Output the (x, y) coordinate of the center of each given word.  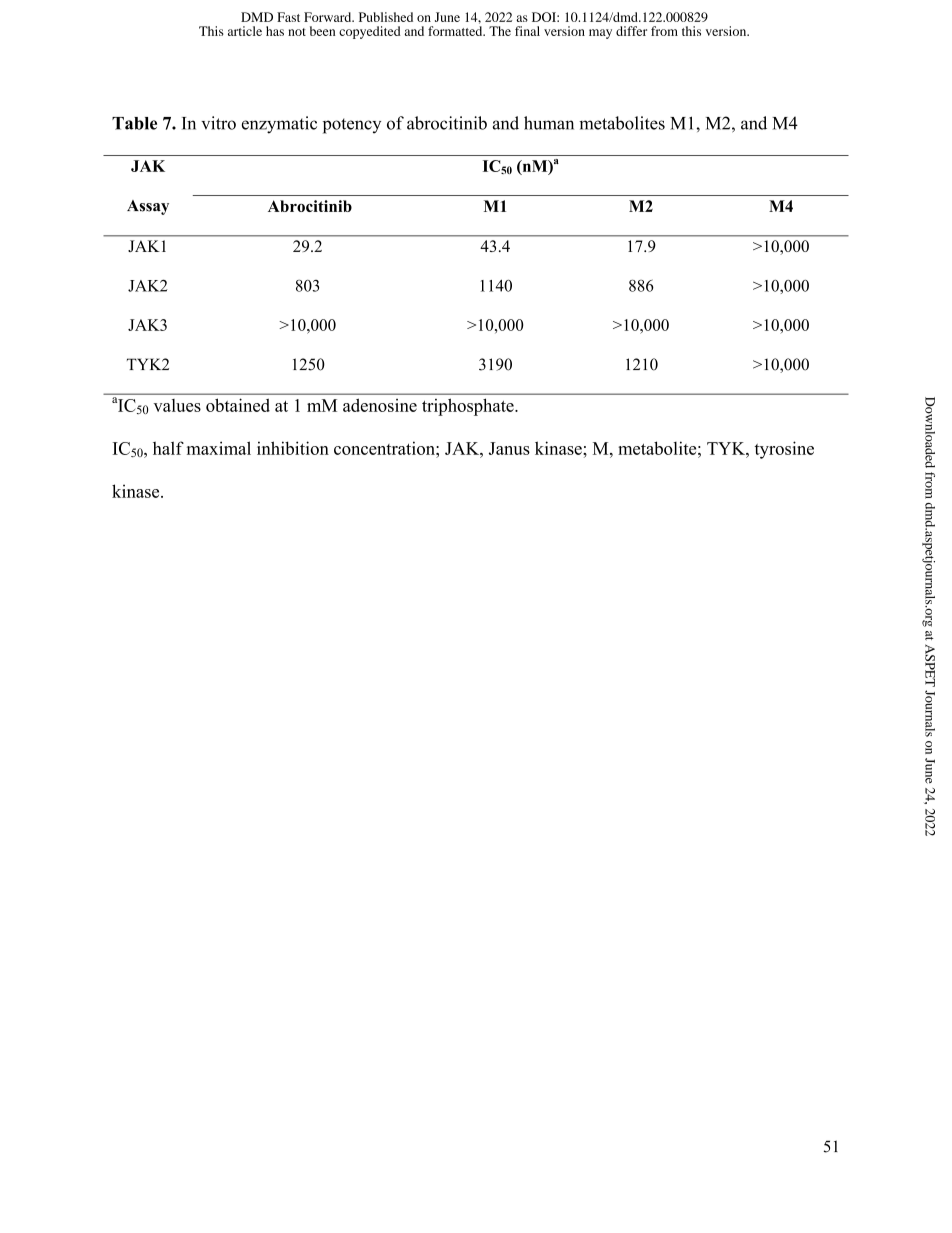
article (245, 31)
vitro (218, 123)
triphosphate (469, 407)
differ (631, 31)
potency (352, 126)
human (549, 123)
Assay (148, 207)
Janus (509, 448)
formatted (456, 31)
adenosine (380, 405)
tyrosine (784, 450)
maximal (219, 448)
